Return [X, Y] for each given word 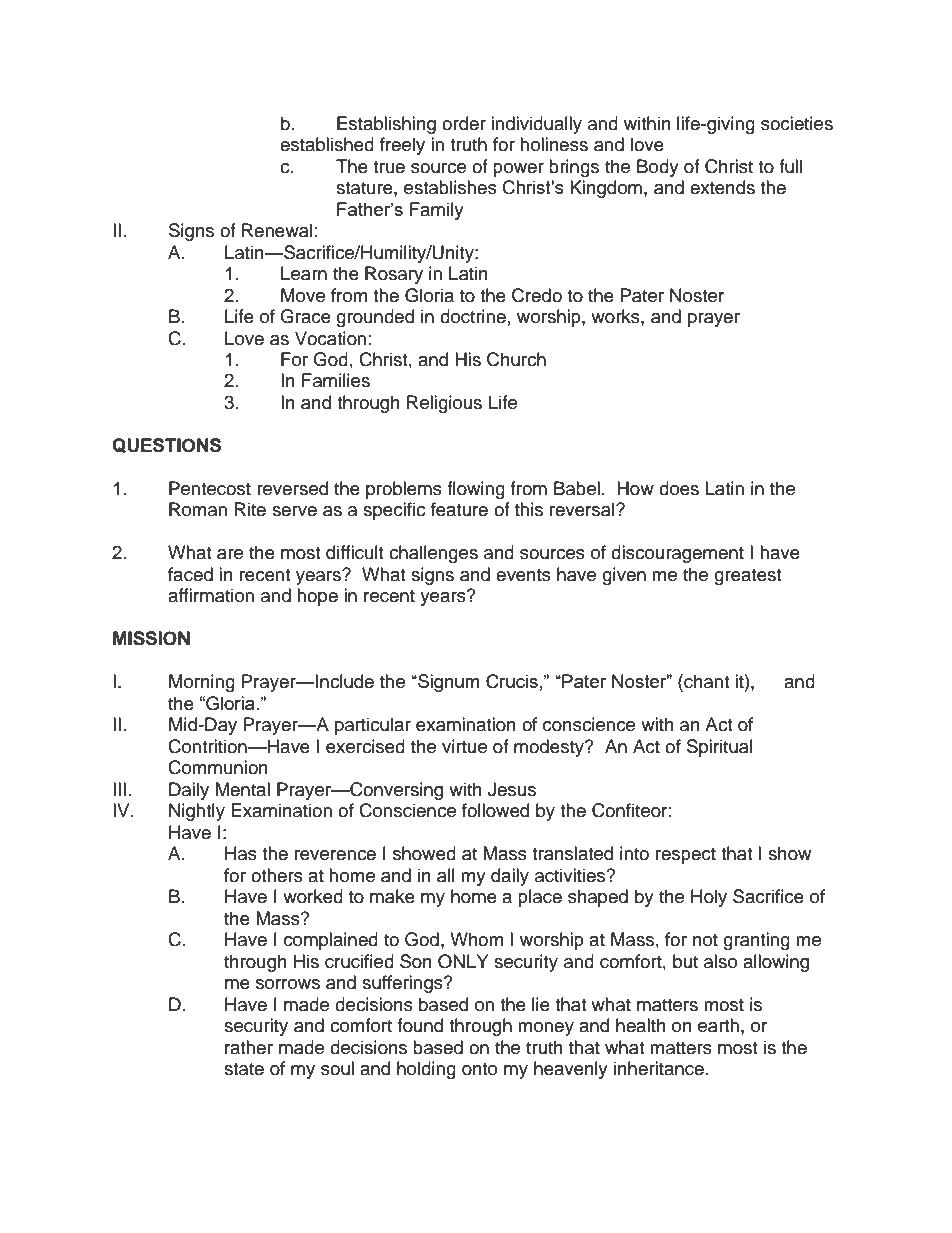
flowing [476, 490]
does [679, 488]
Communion [218, 767]
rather [249, 1047]
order [464, 123]
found [420, 1025]
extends [722, 187]
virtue [464, 746]
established [327, 144]
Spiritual [720, 748]
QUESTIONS [166, 445]
